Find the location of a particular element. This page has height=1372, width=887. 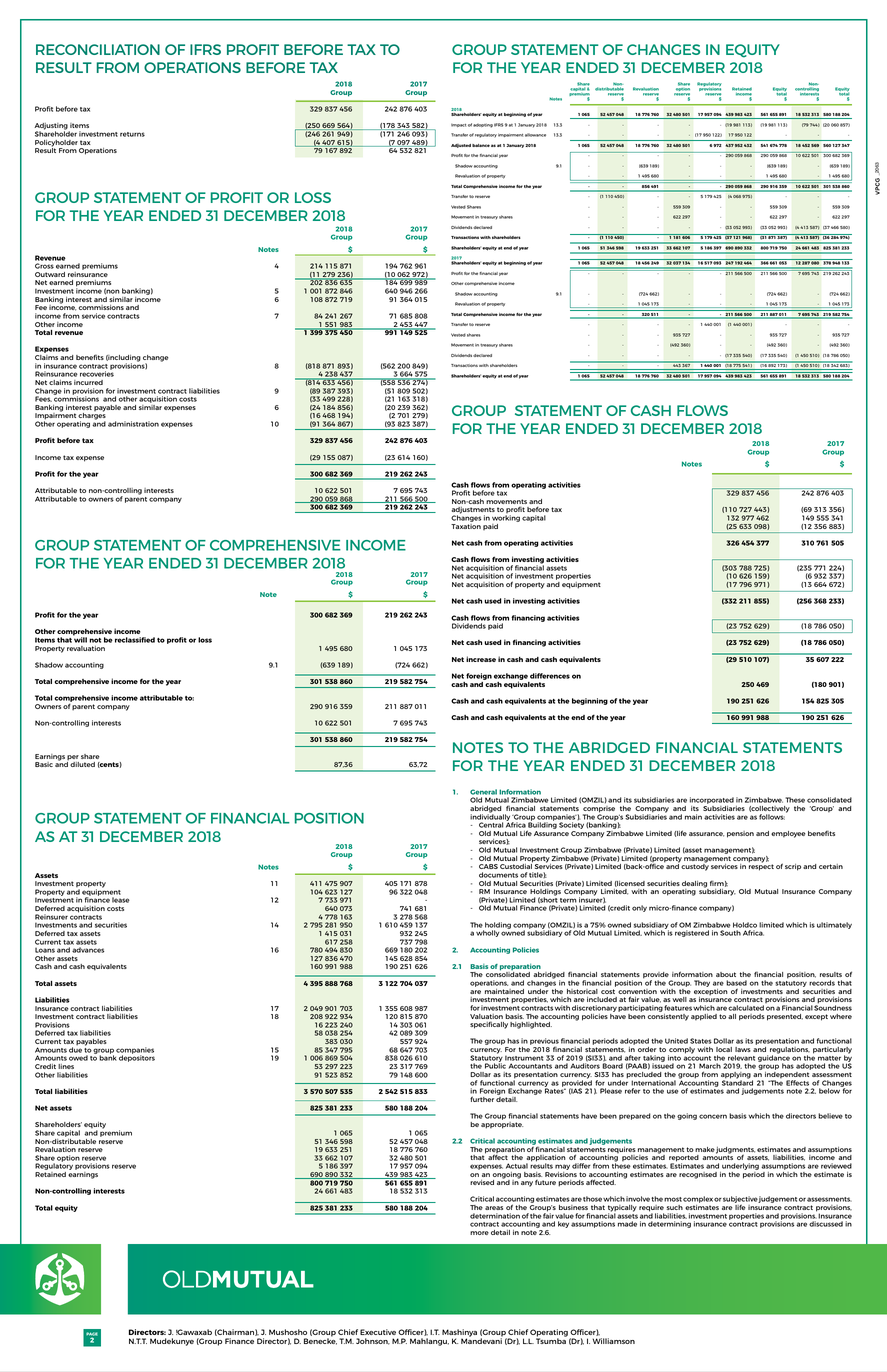

Executive is located at coordinates (378, 1332).
